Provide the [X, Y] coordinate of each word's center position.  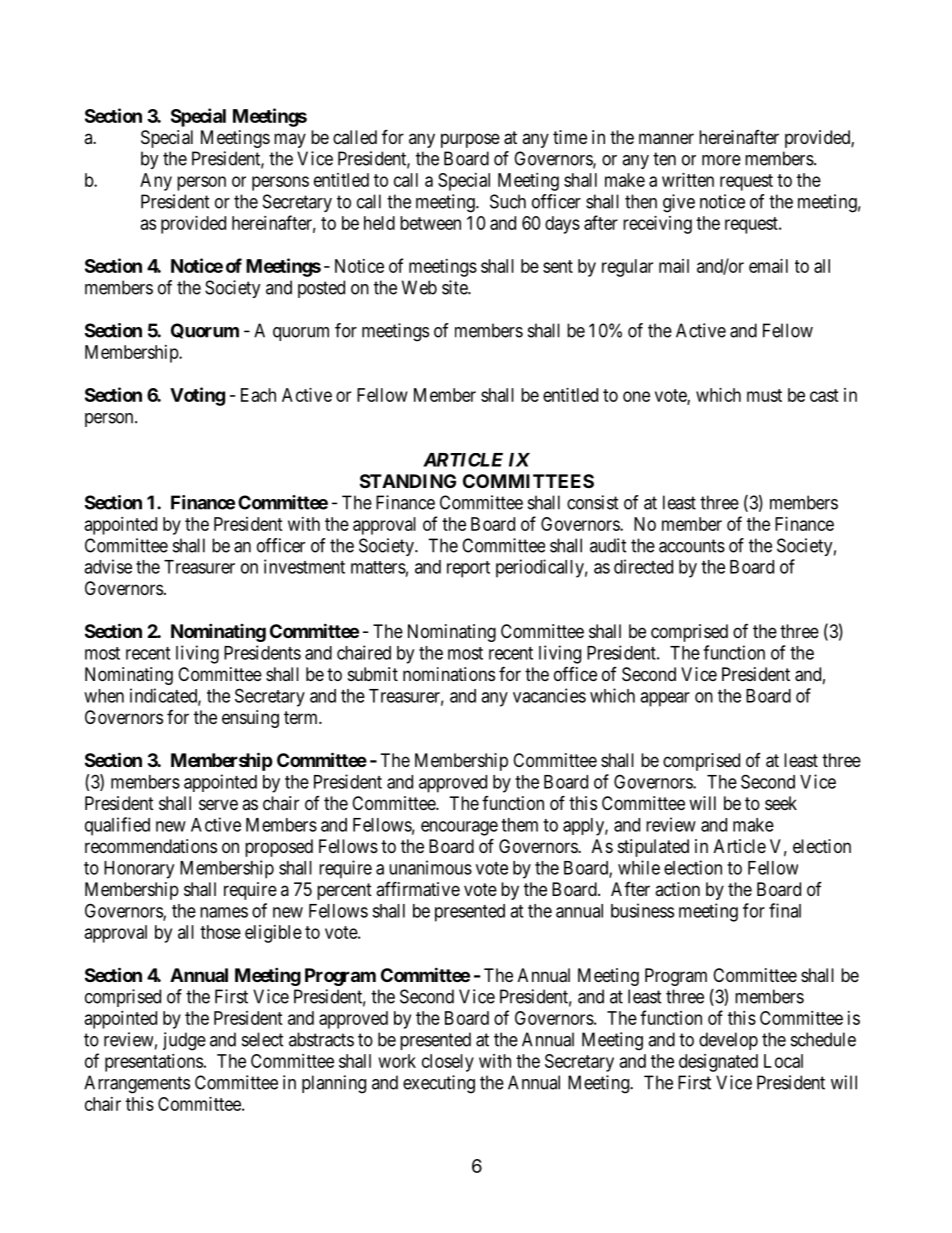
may [290, 140]
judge [184, 1041]
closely [448, 1063]
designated [718, 1063]
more [721, 160]
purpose [470, 140]
